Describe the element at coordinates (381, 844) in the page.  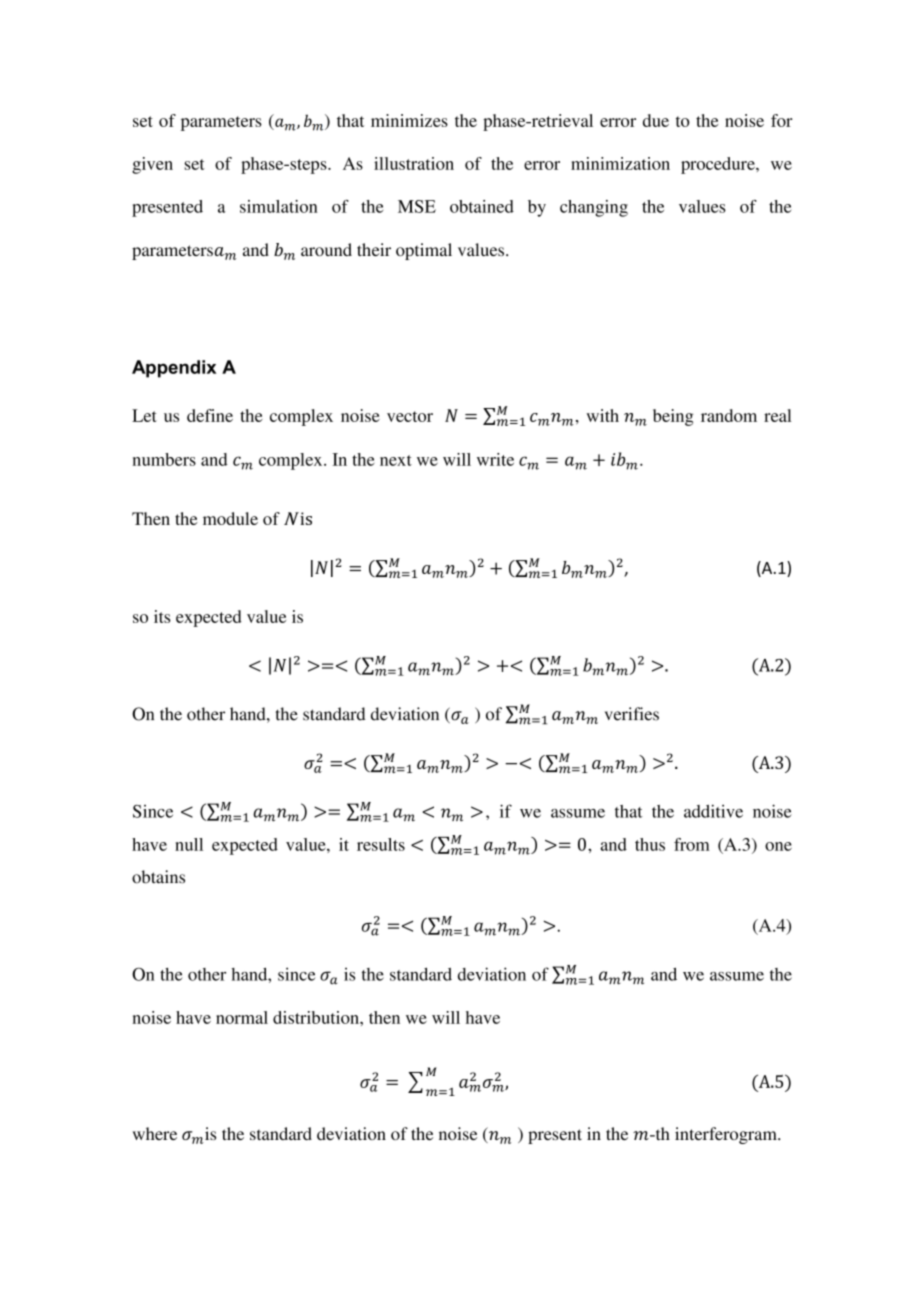
I see `results` at that location.
